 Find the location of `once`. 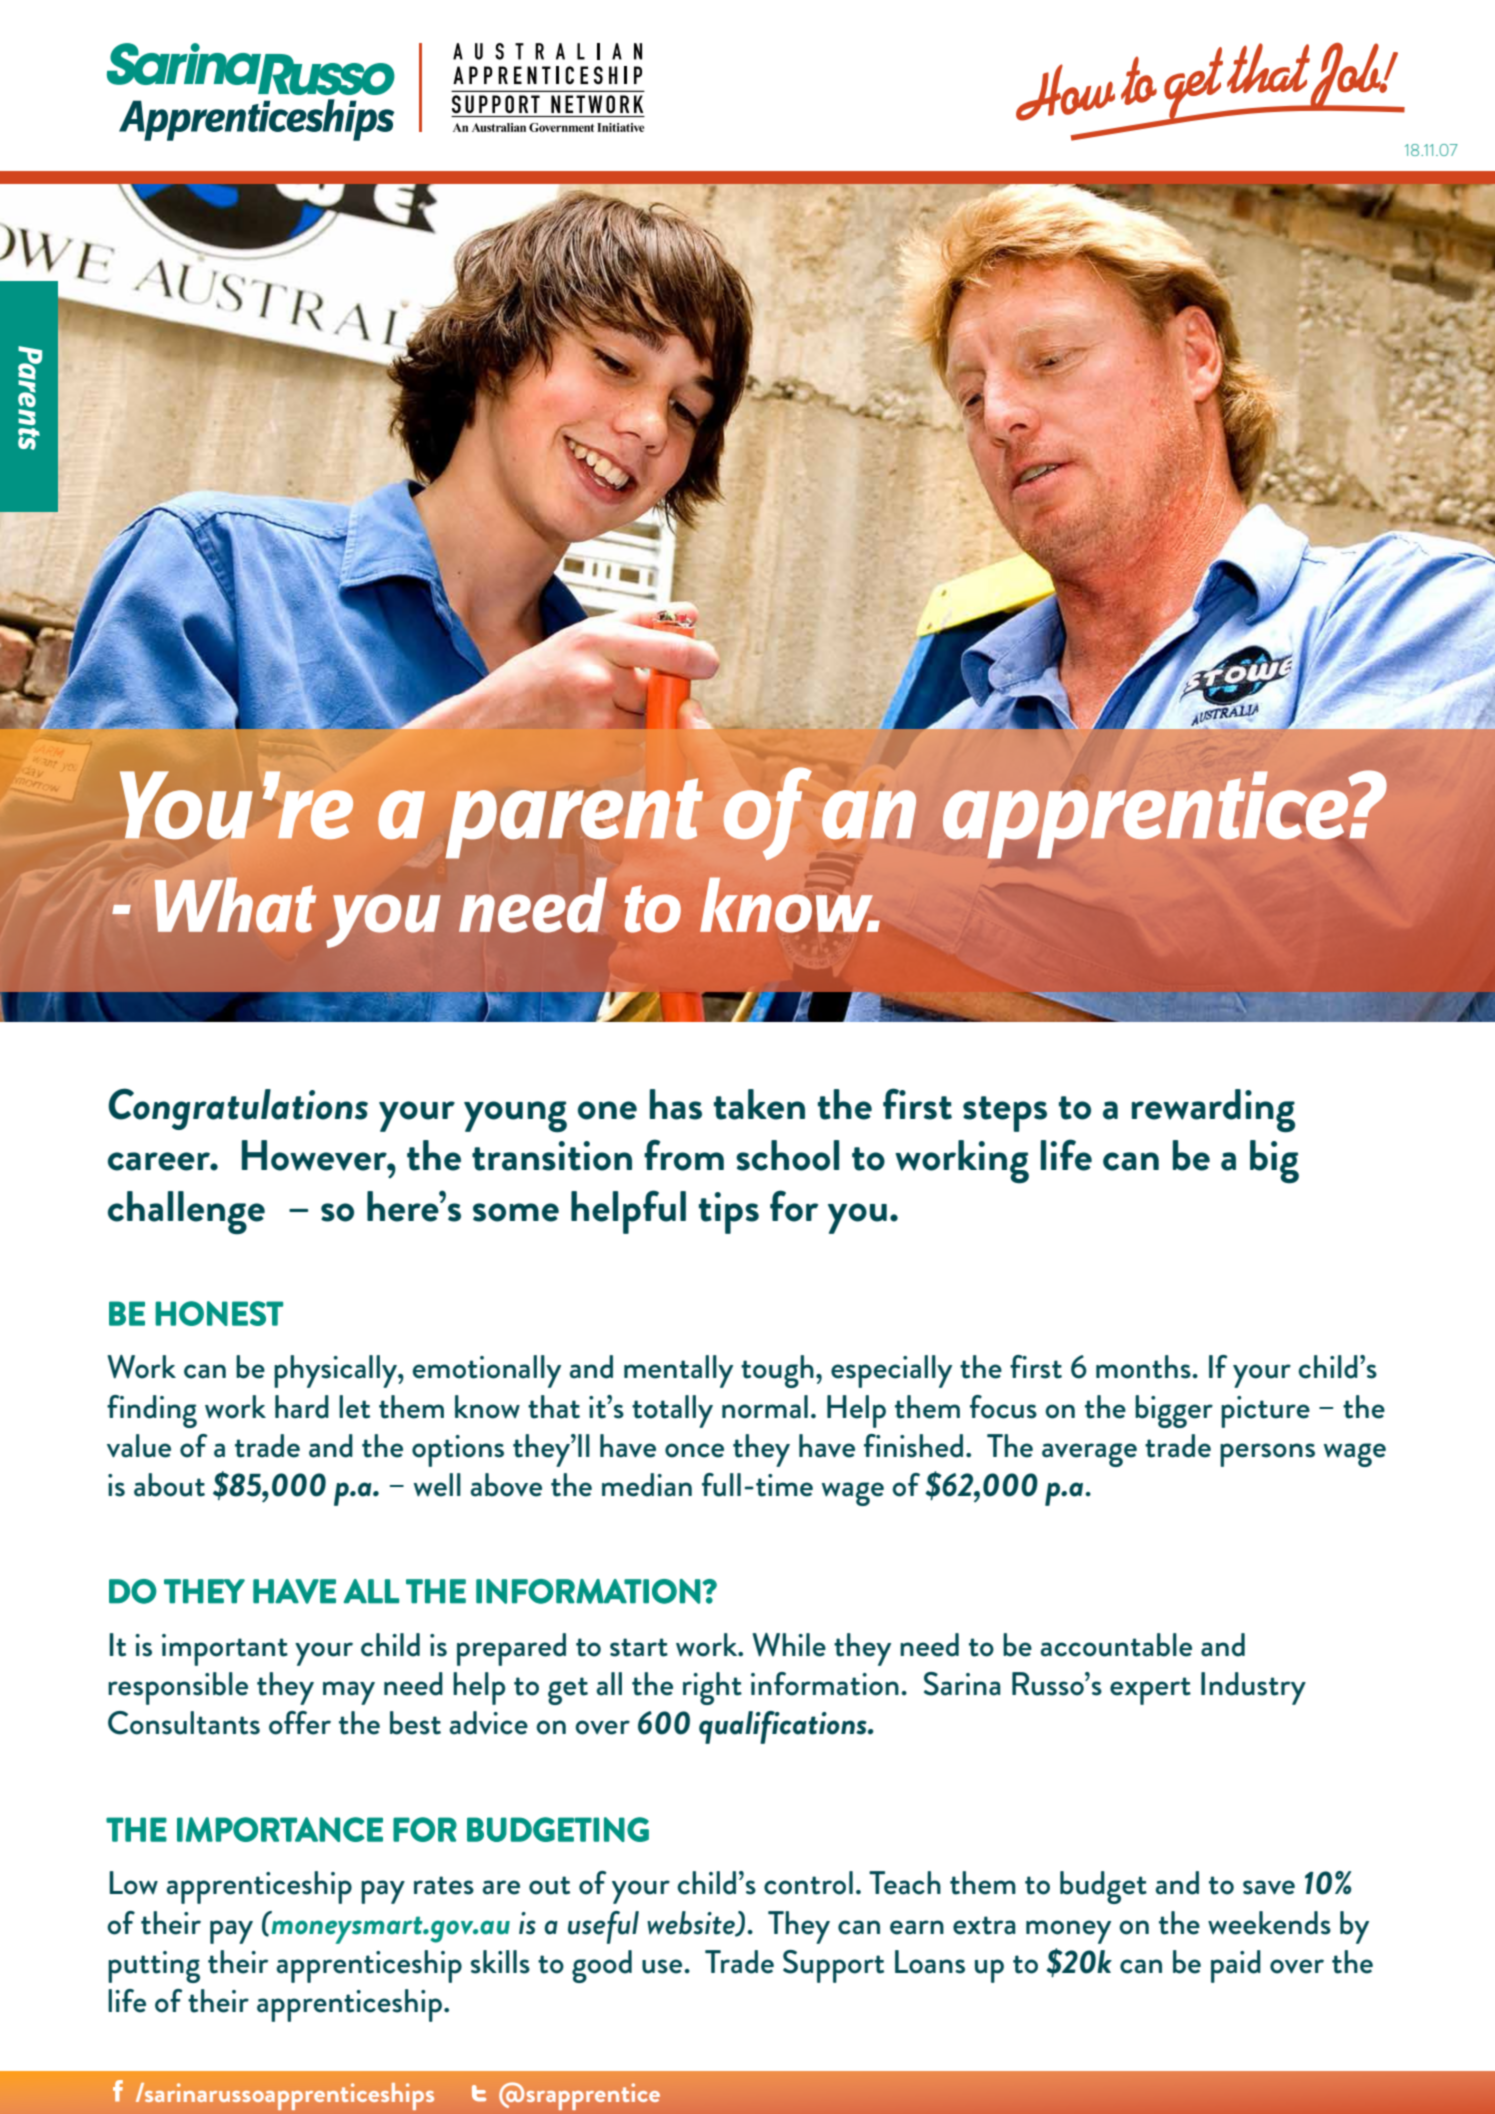

once is located at coordinates (694, 1450).
